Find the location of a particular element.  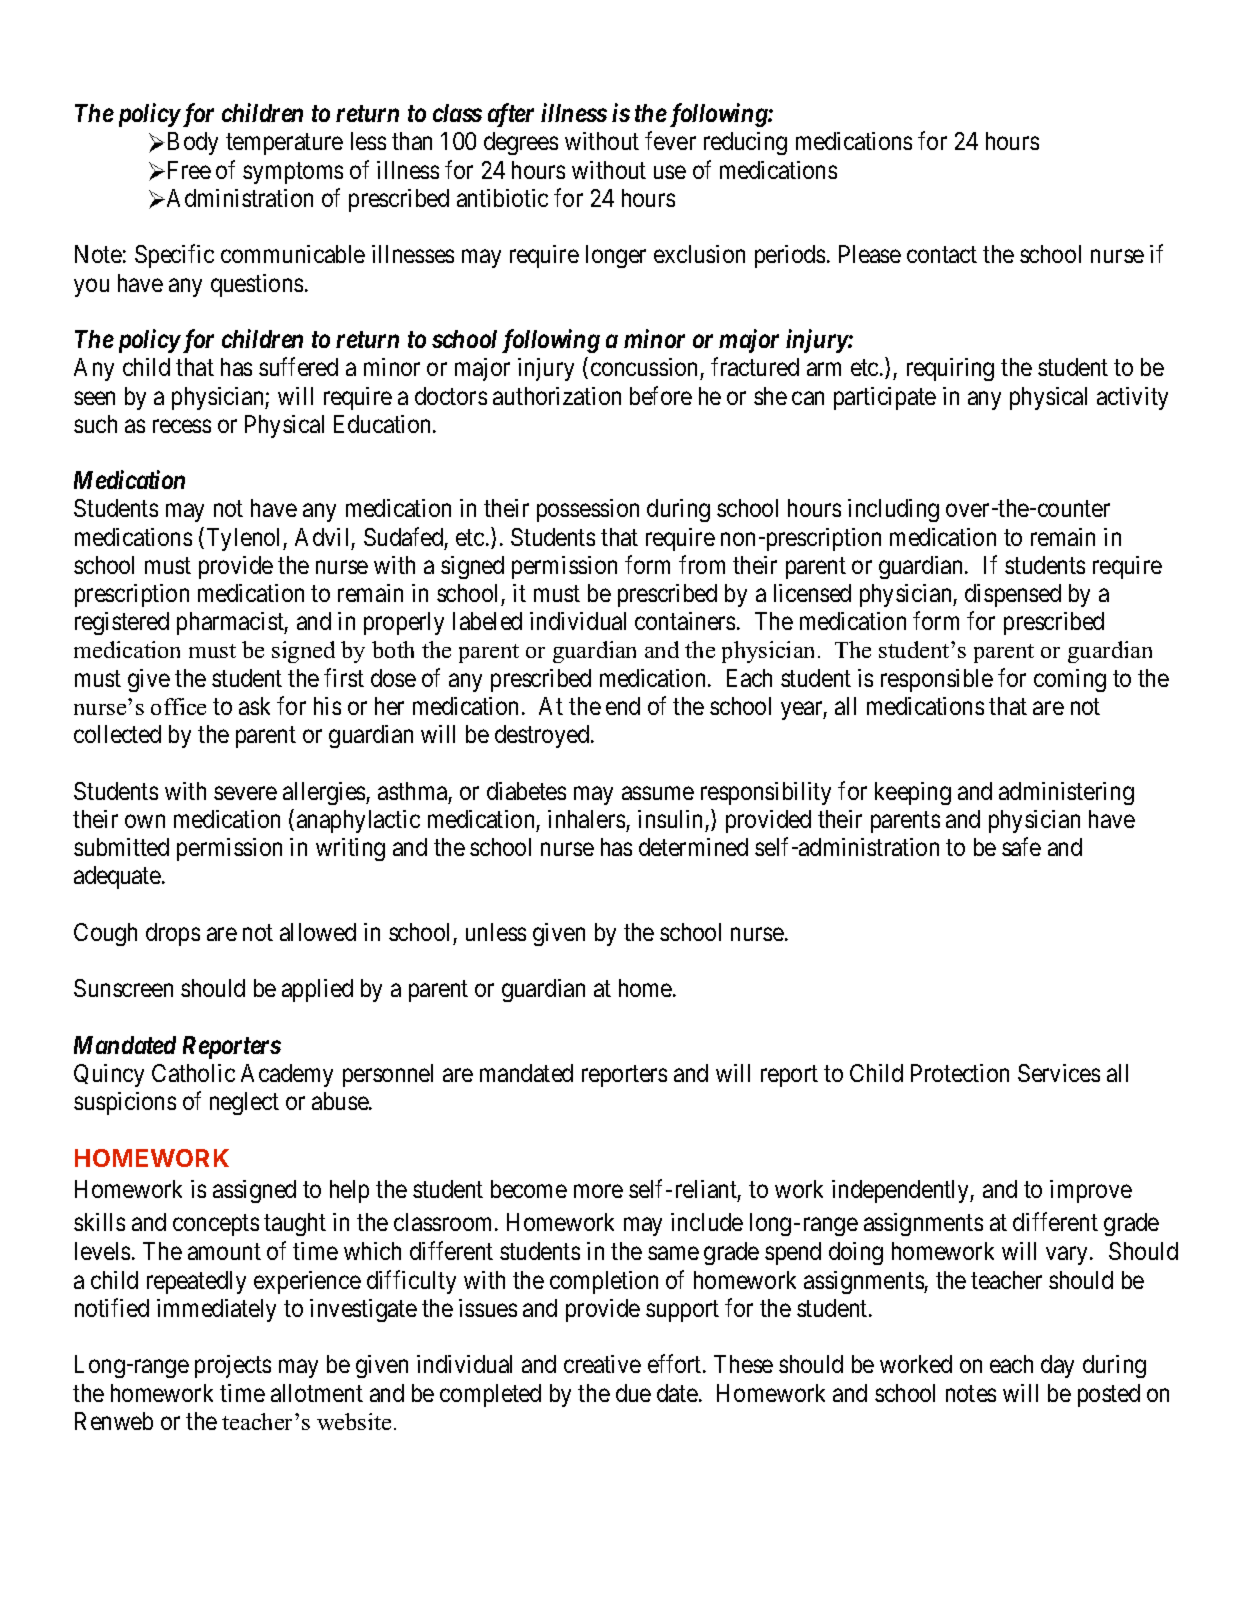

fever is located at coordinates (670, 141).
